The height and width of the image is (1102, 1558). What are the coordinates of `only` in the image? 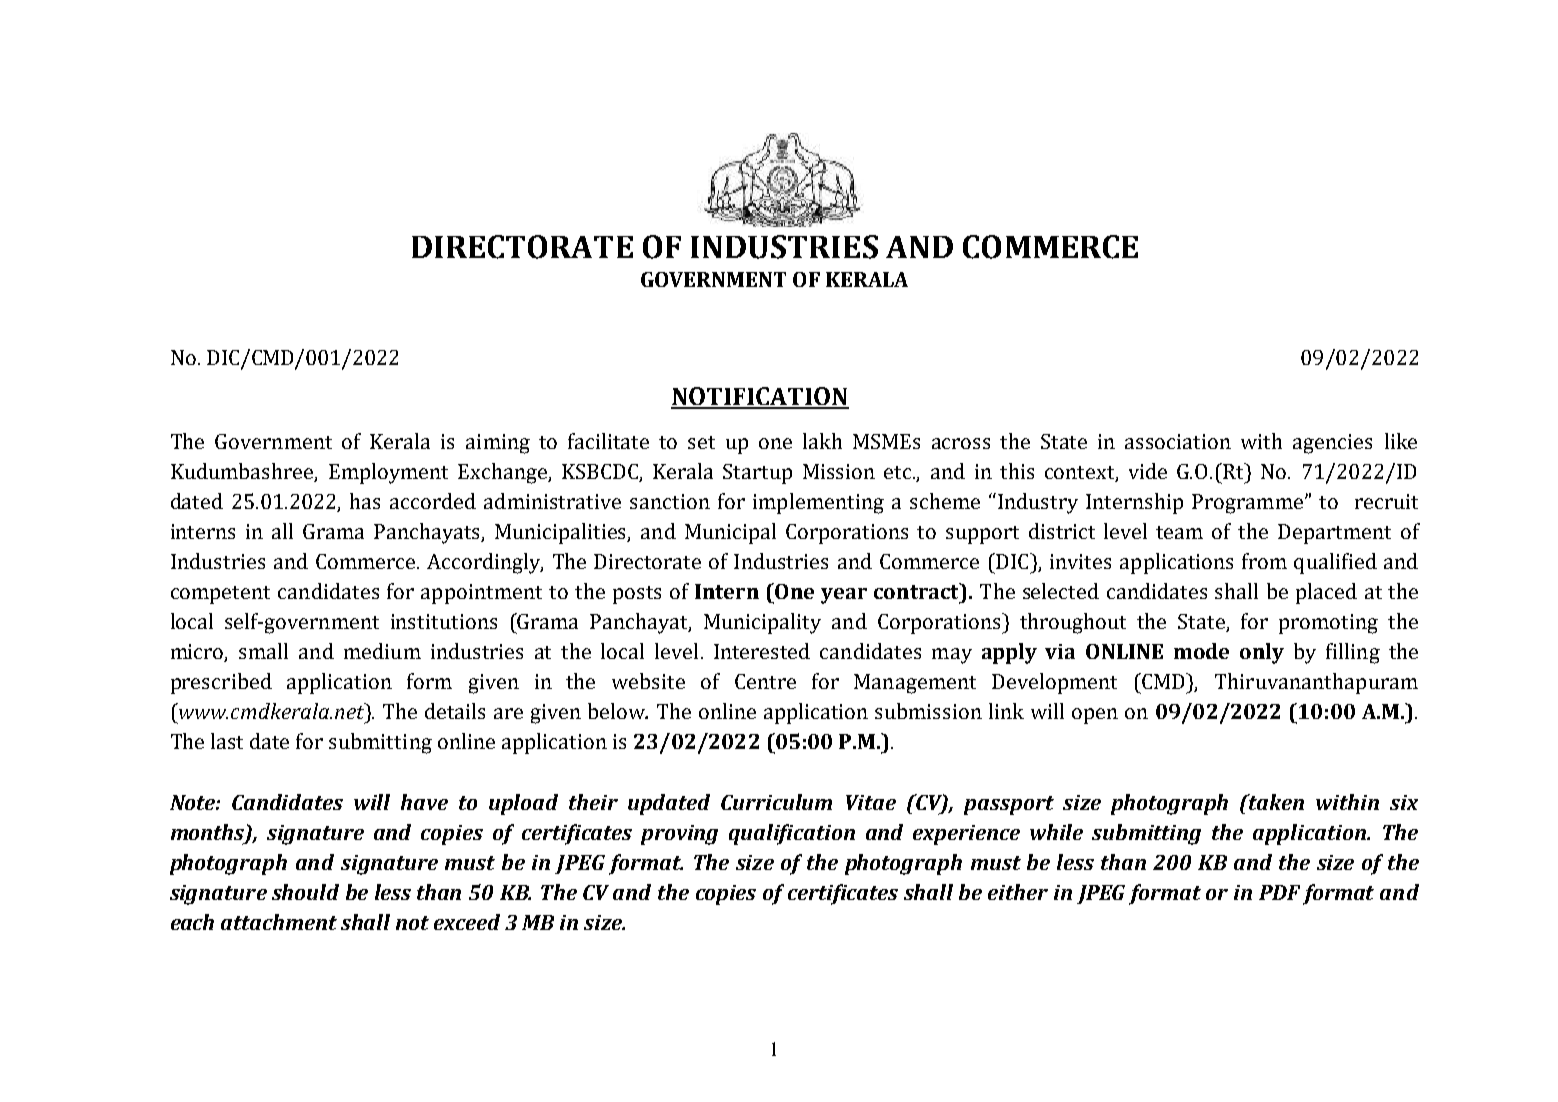 It's located at (1262, 653).
